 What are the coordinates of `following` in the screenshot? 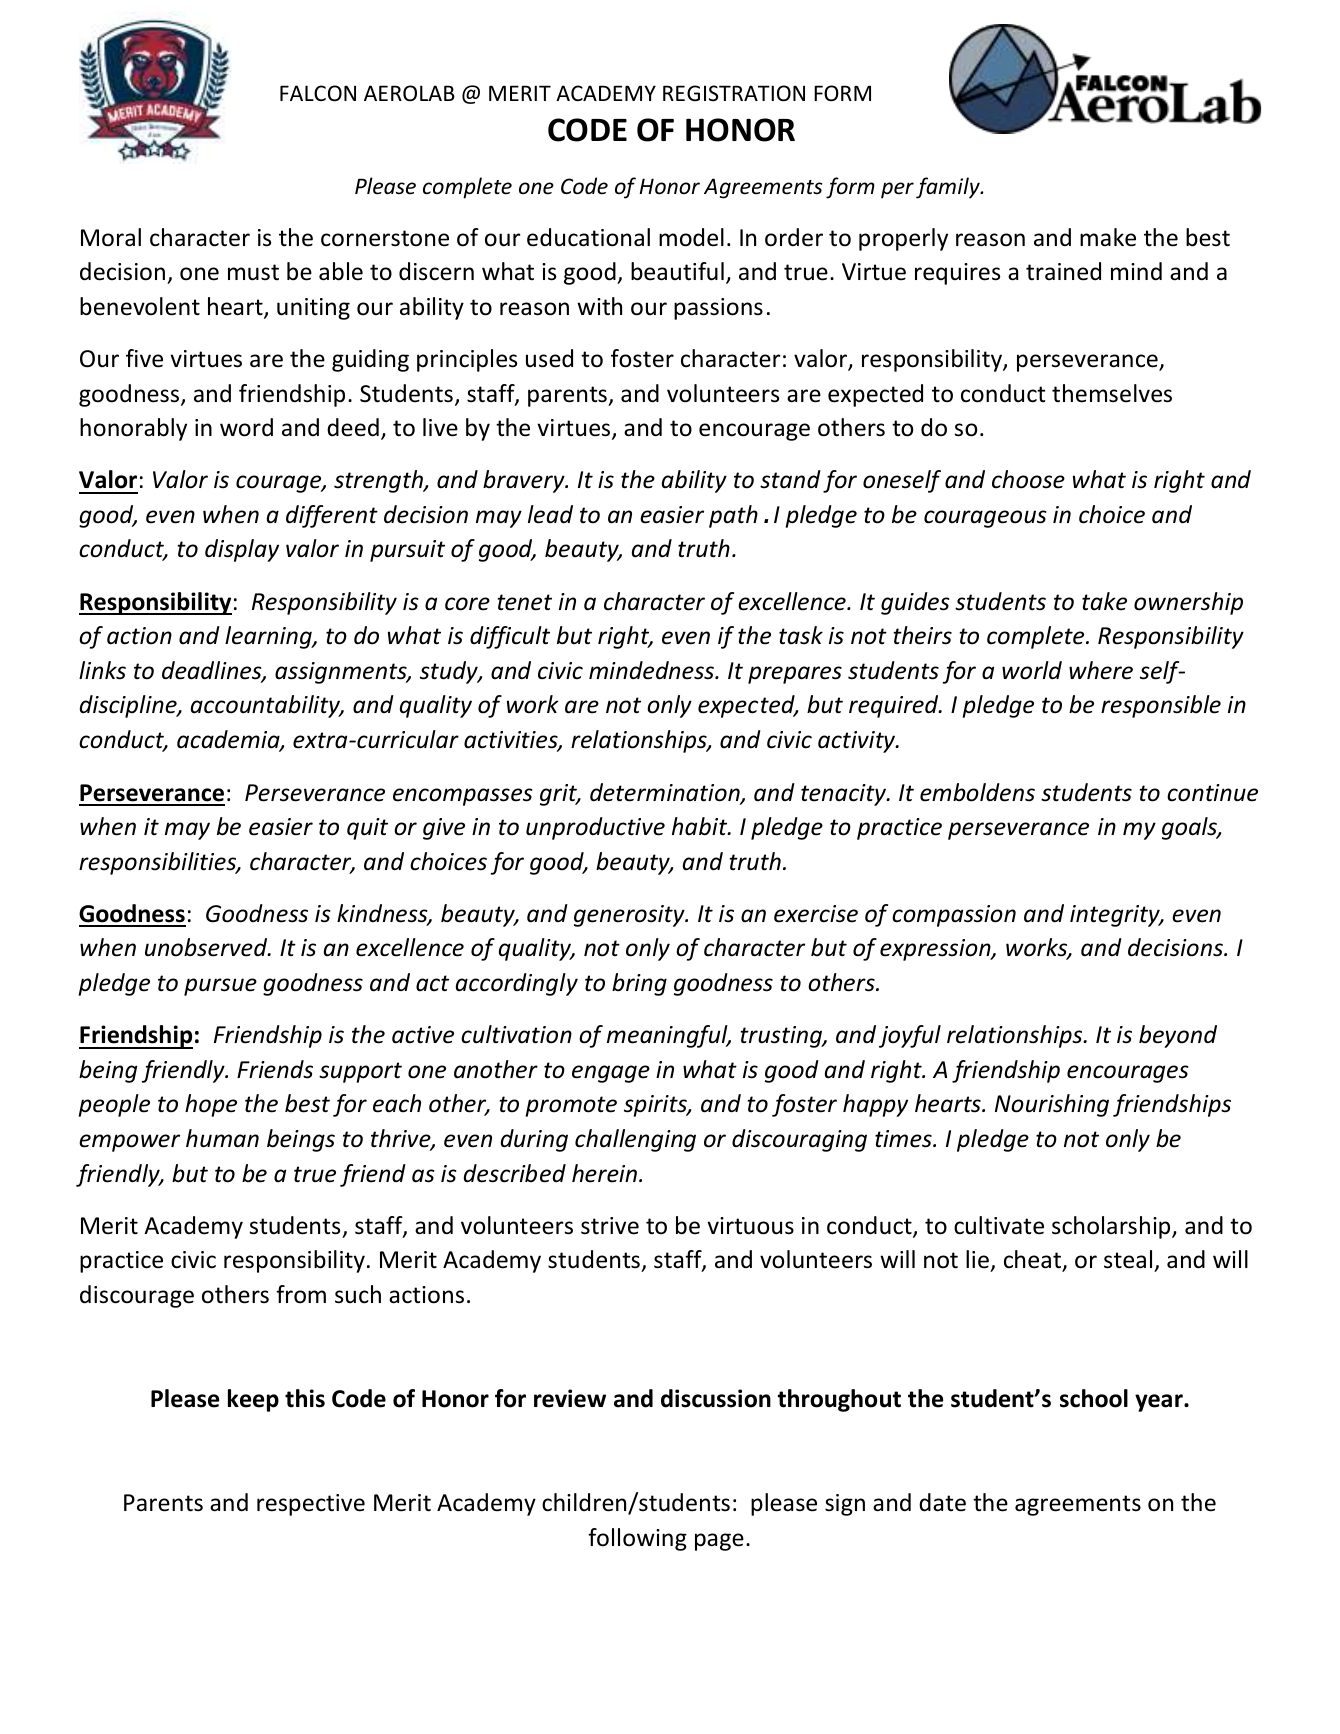 It's located at (637, 1539).
